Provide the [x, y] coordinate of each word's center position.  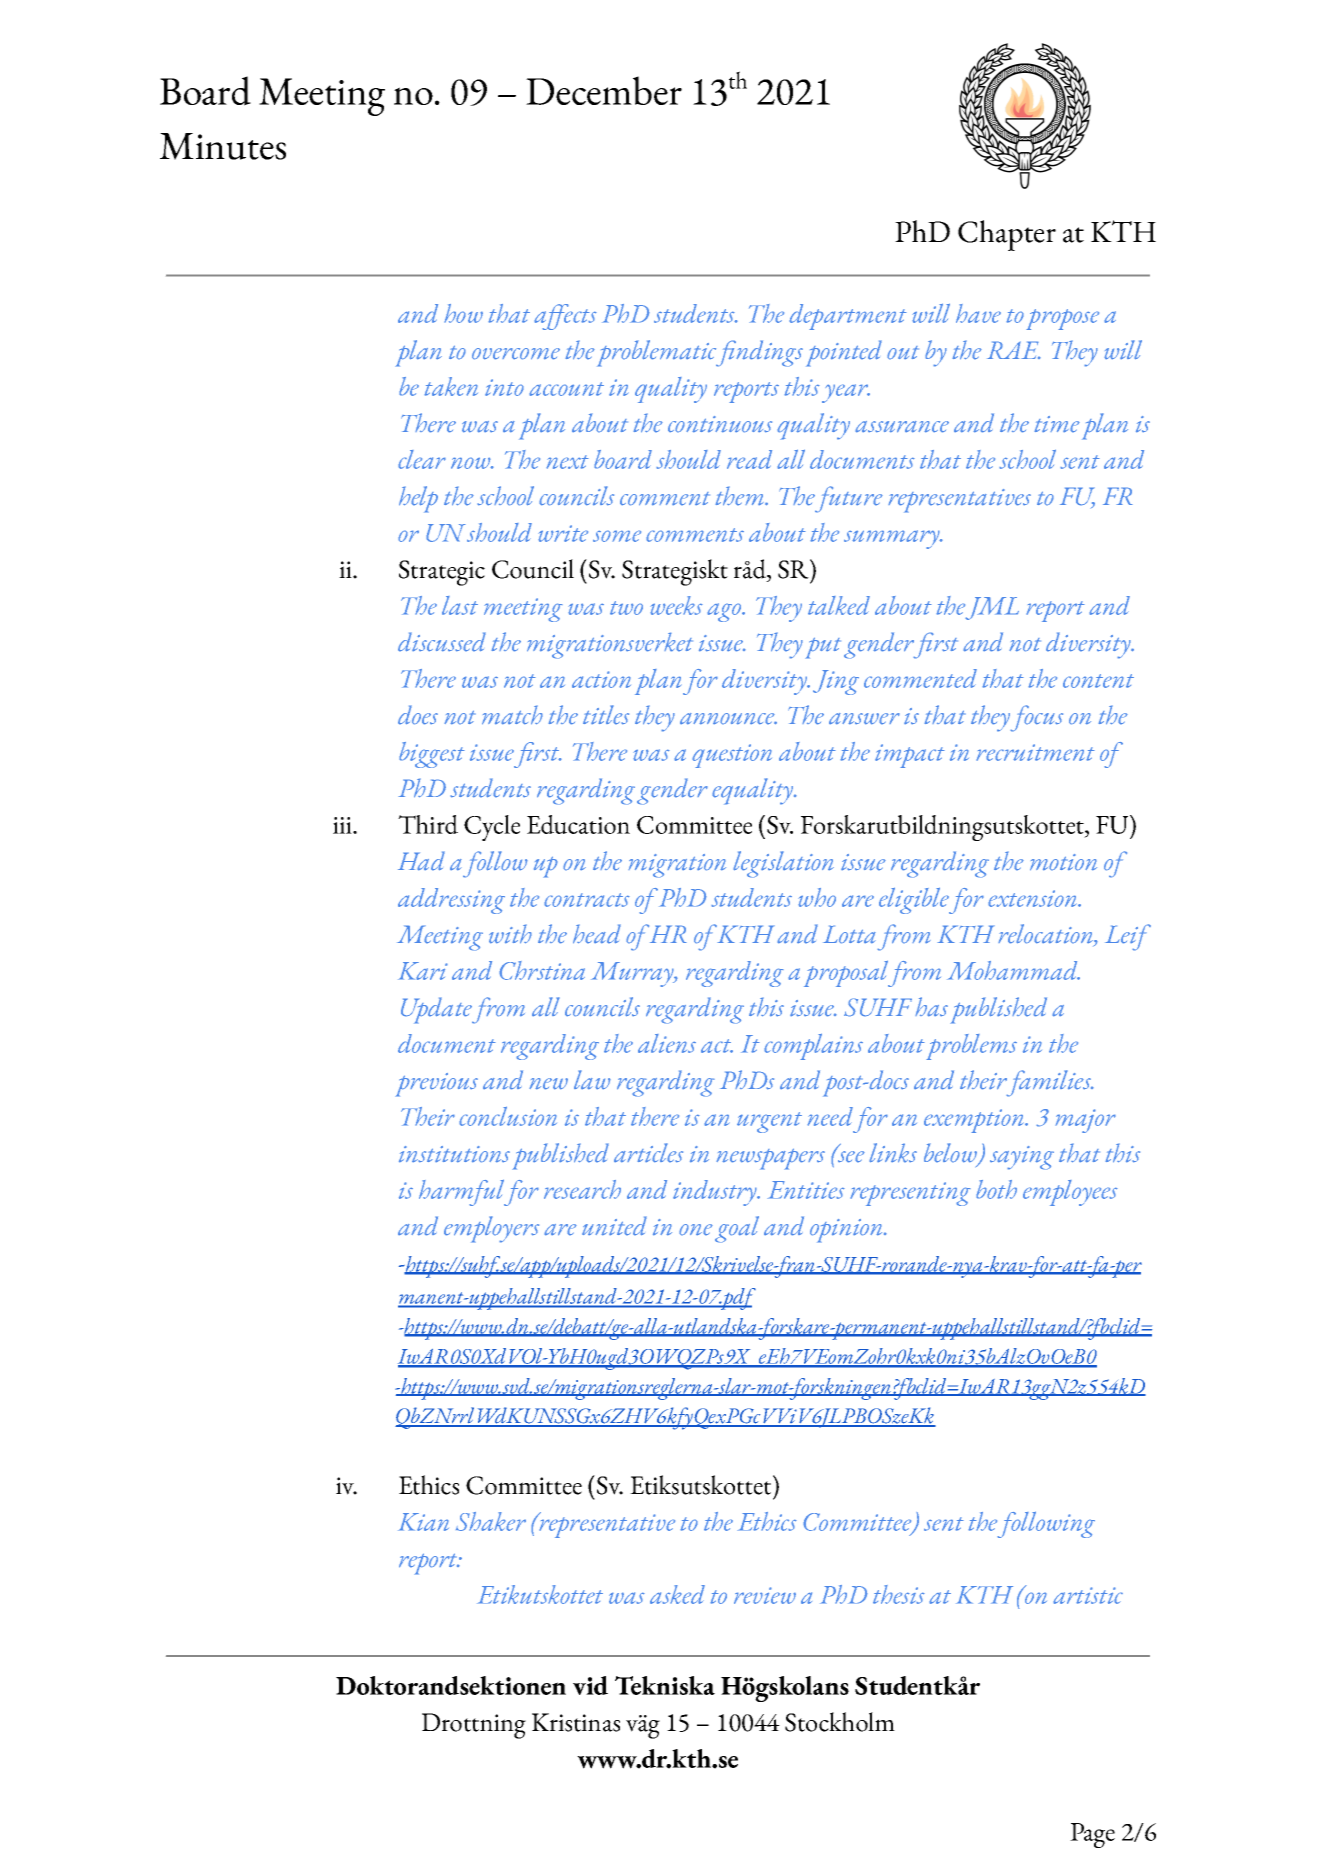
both [996, 1189]
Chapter [1007, 235]
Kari [423, 971]
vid [590, 1685]
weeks [676, 605]
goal [737, 1229]
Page [1092, 1835]
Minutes [223, 146]
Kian [423, 1522]
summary [893, 539]
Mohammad [1013, 970]
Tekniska [665, 1685]
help [418, 499]
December [604, 90]
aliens [667, 1043]
